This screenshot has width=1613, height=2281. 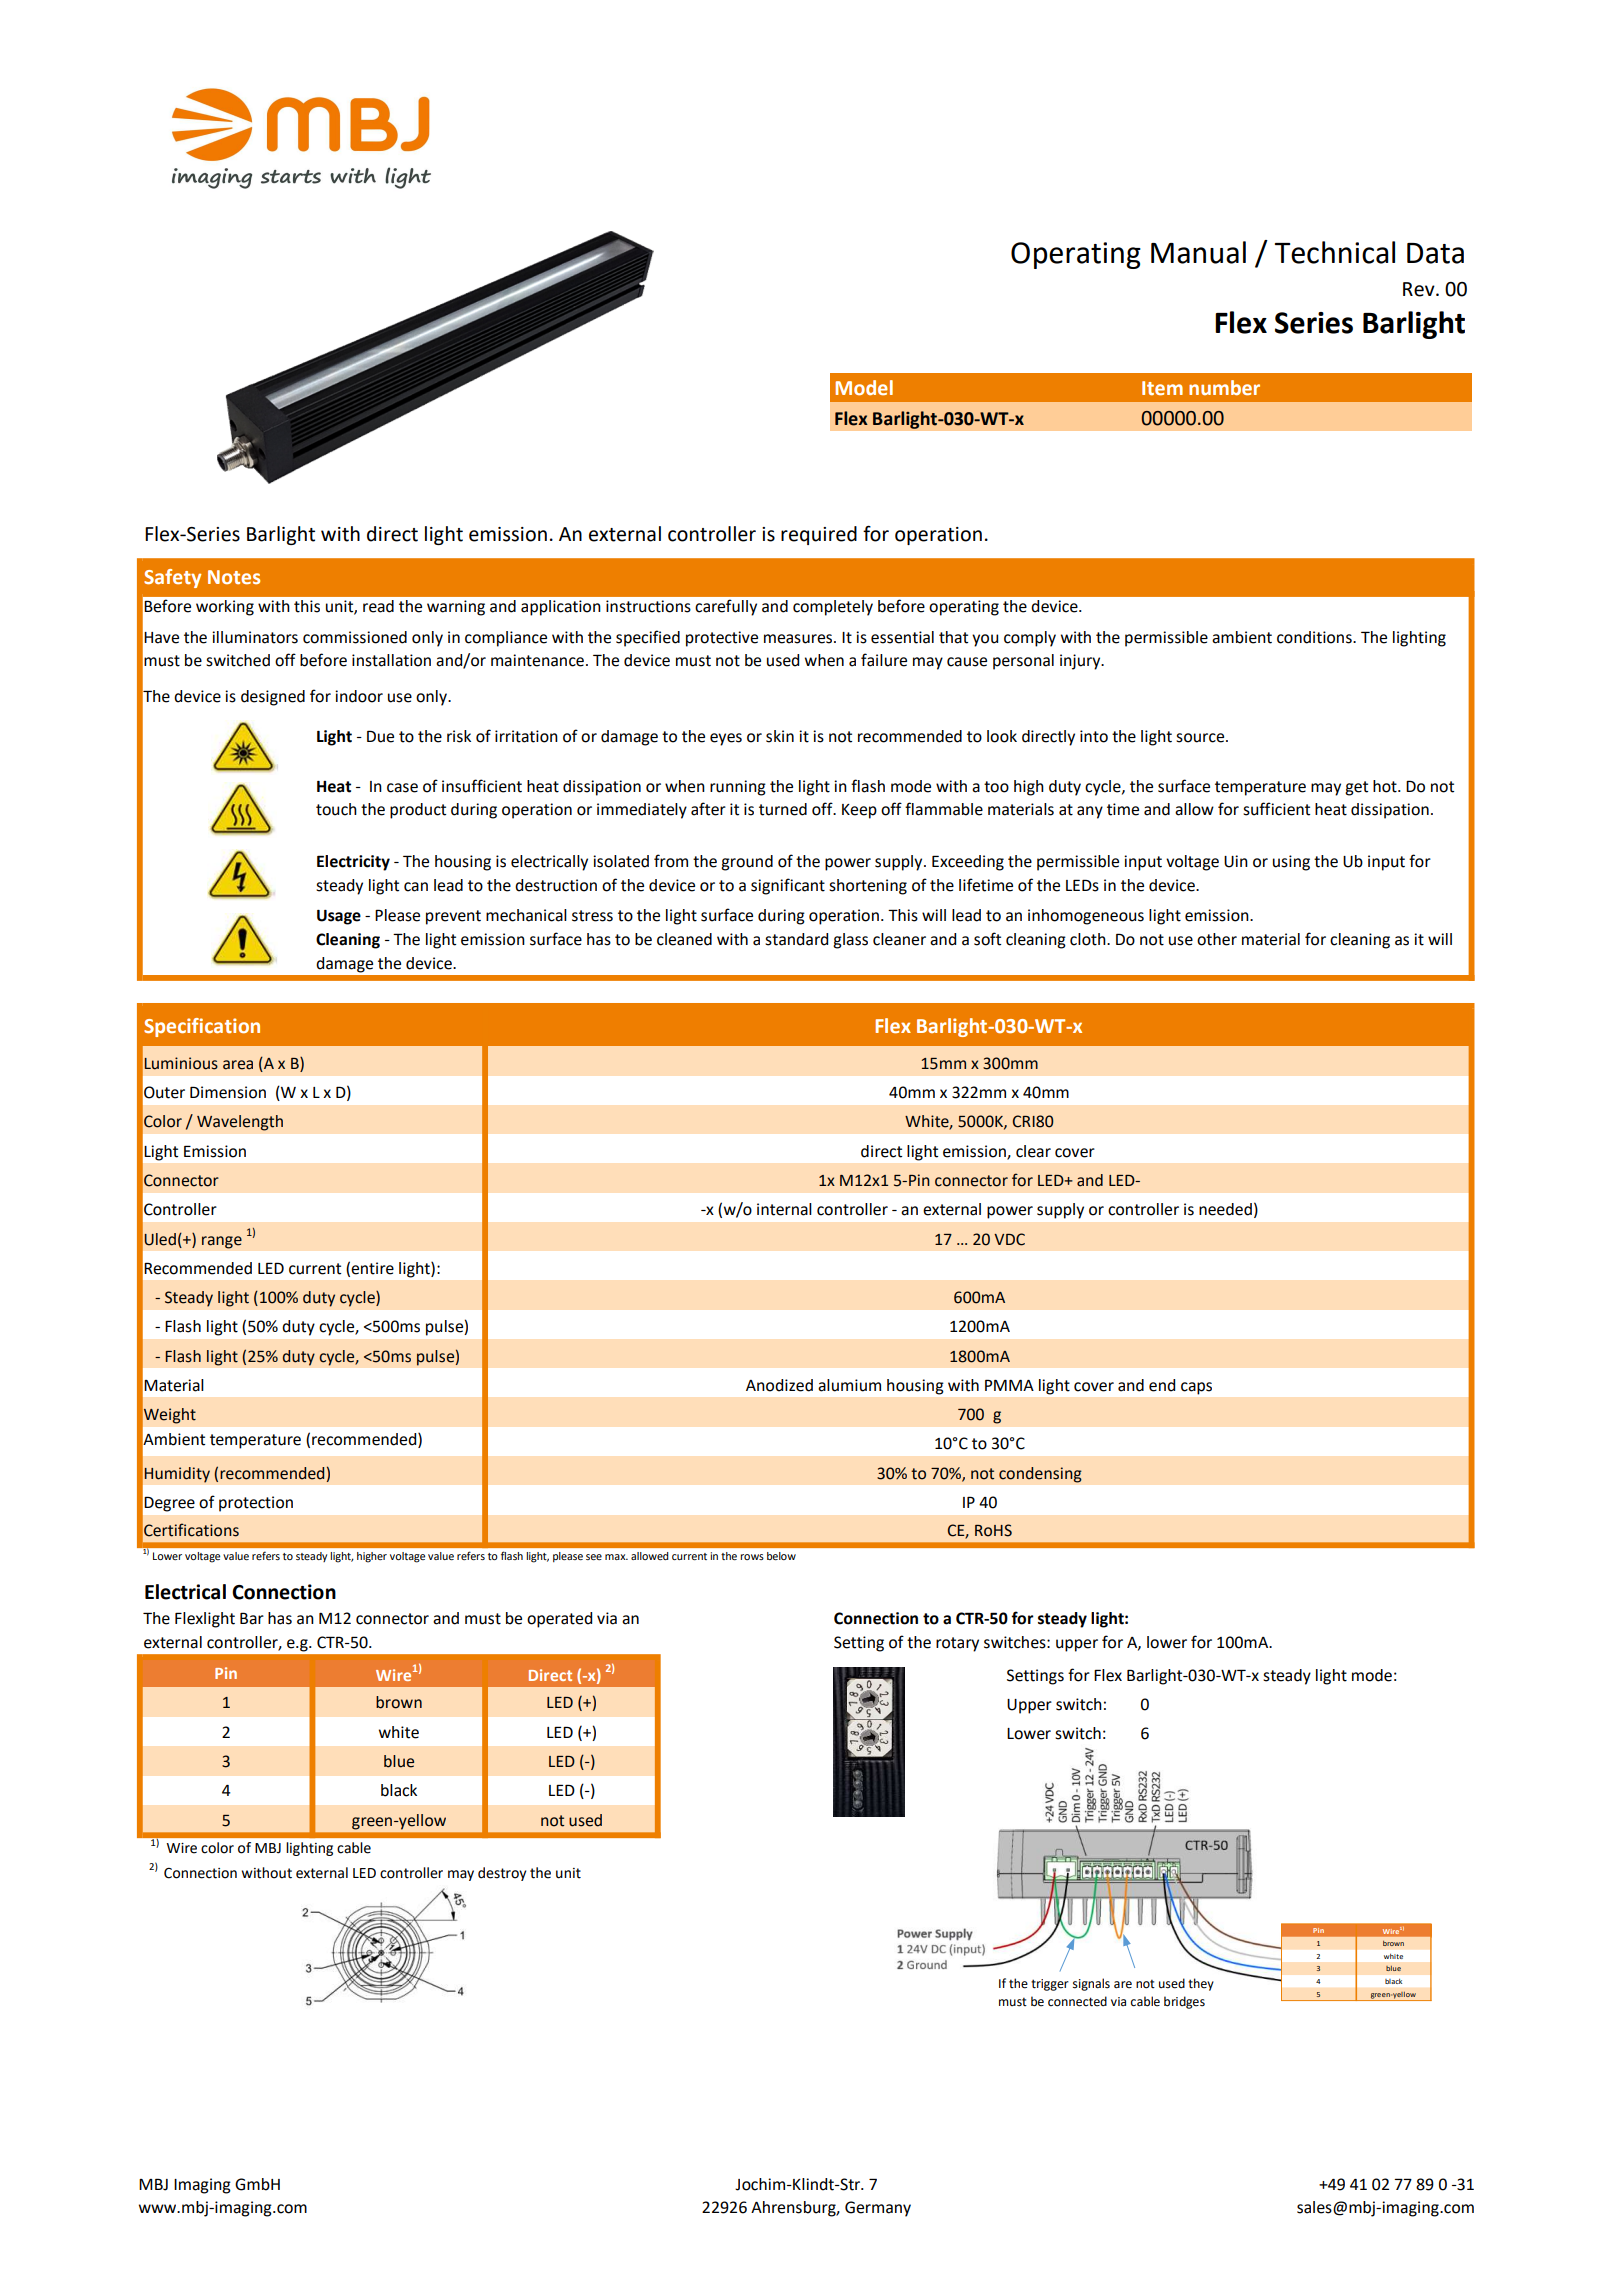 I want to click on Technical, so click(x=1335, y=252).
